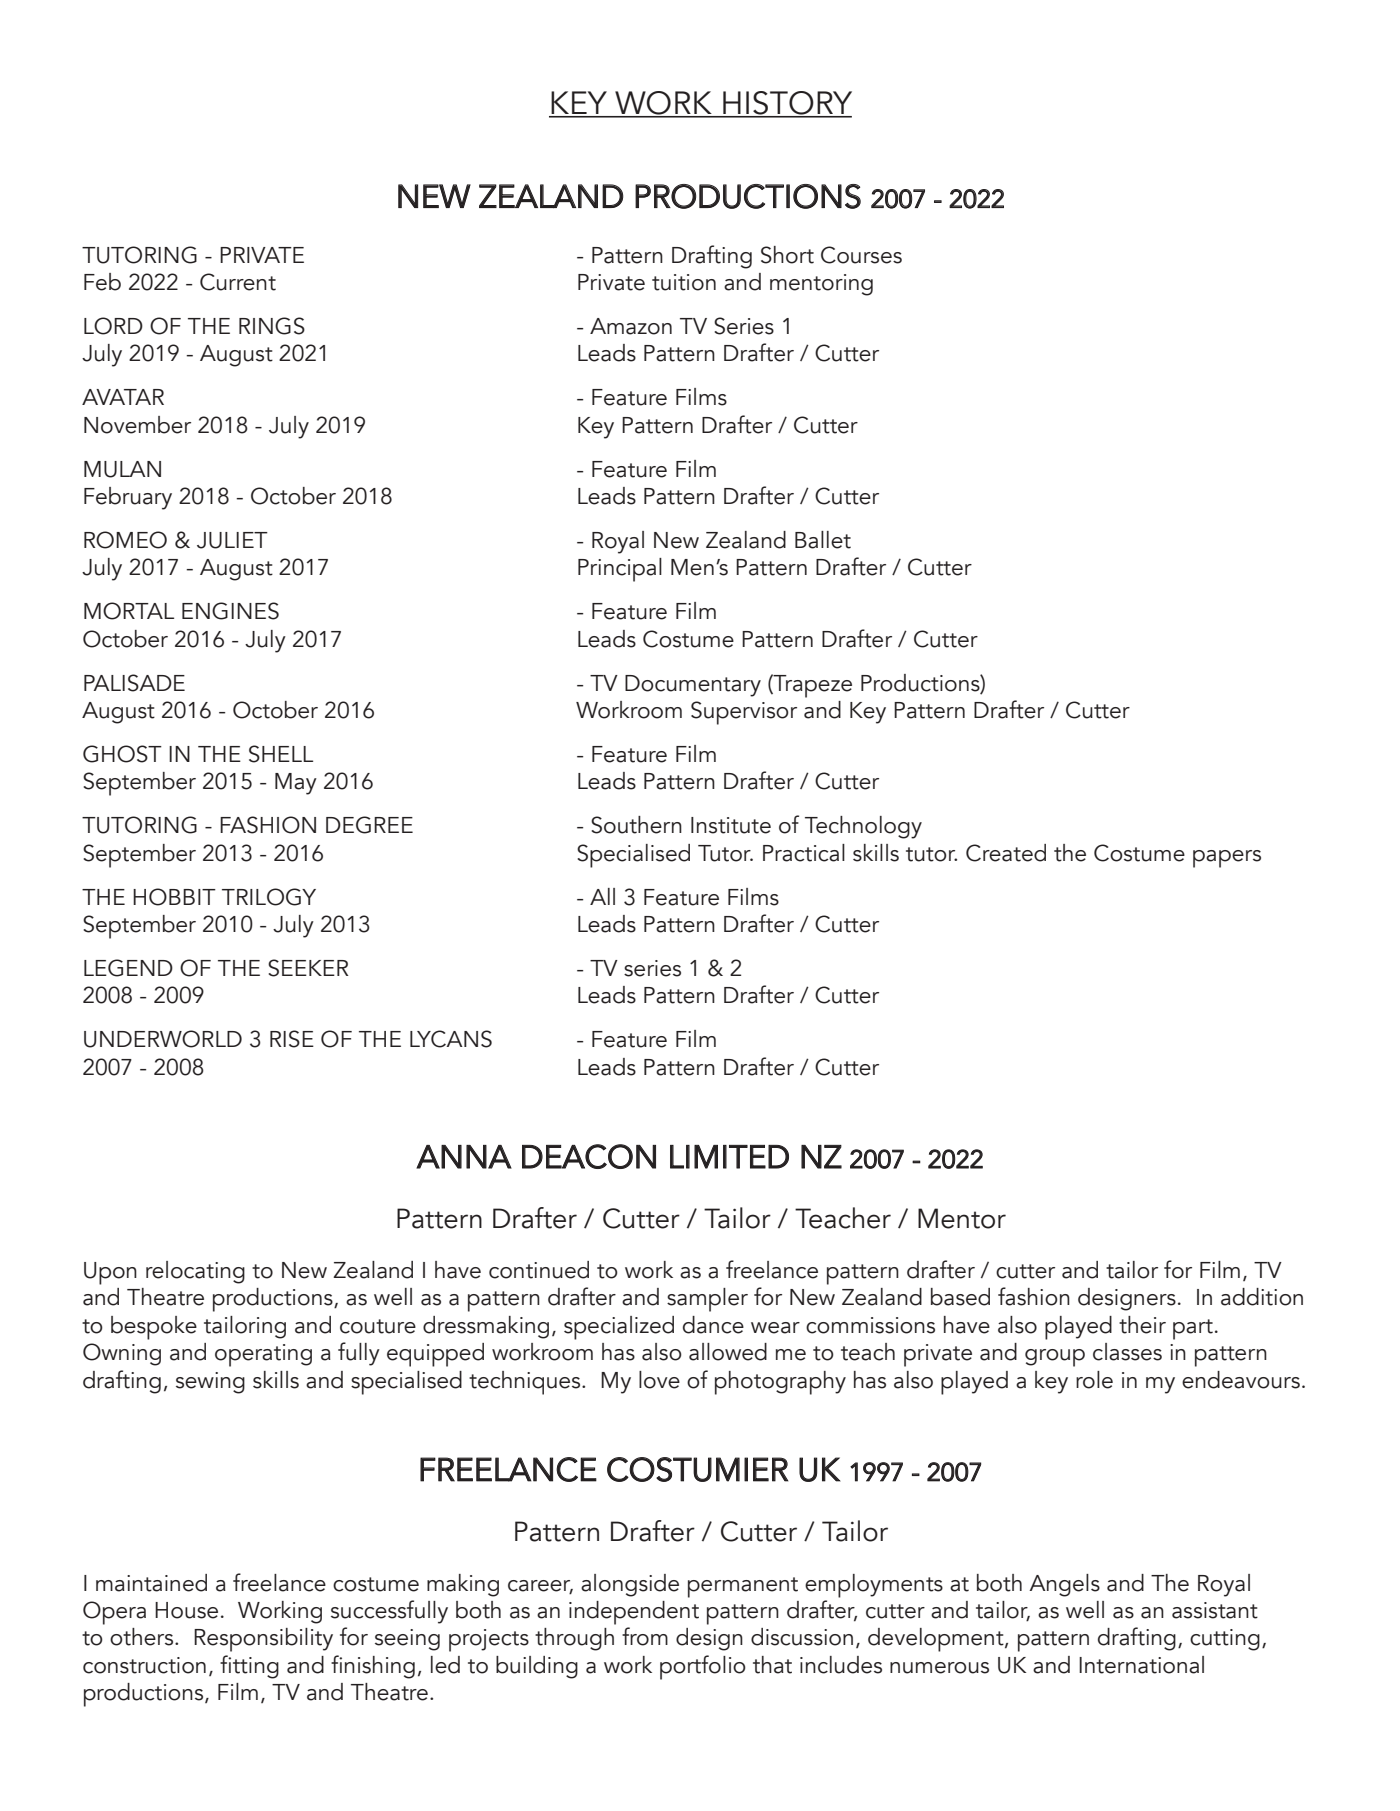 This page has height=1811, width=1400. What do you see at coordinates (645, 1636) in the page?
I see `from` at bounding box center [645, 1636].
